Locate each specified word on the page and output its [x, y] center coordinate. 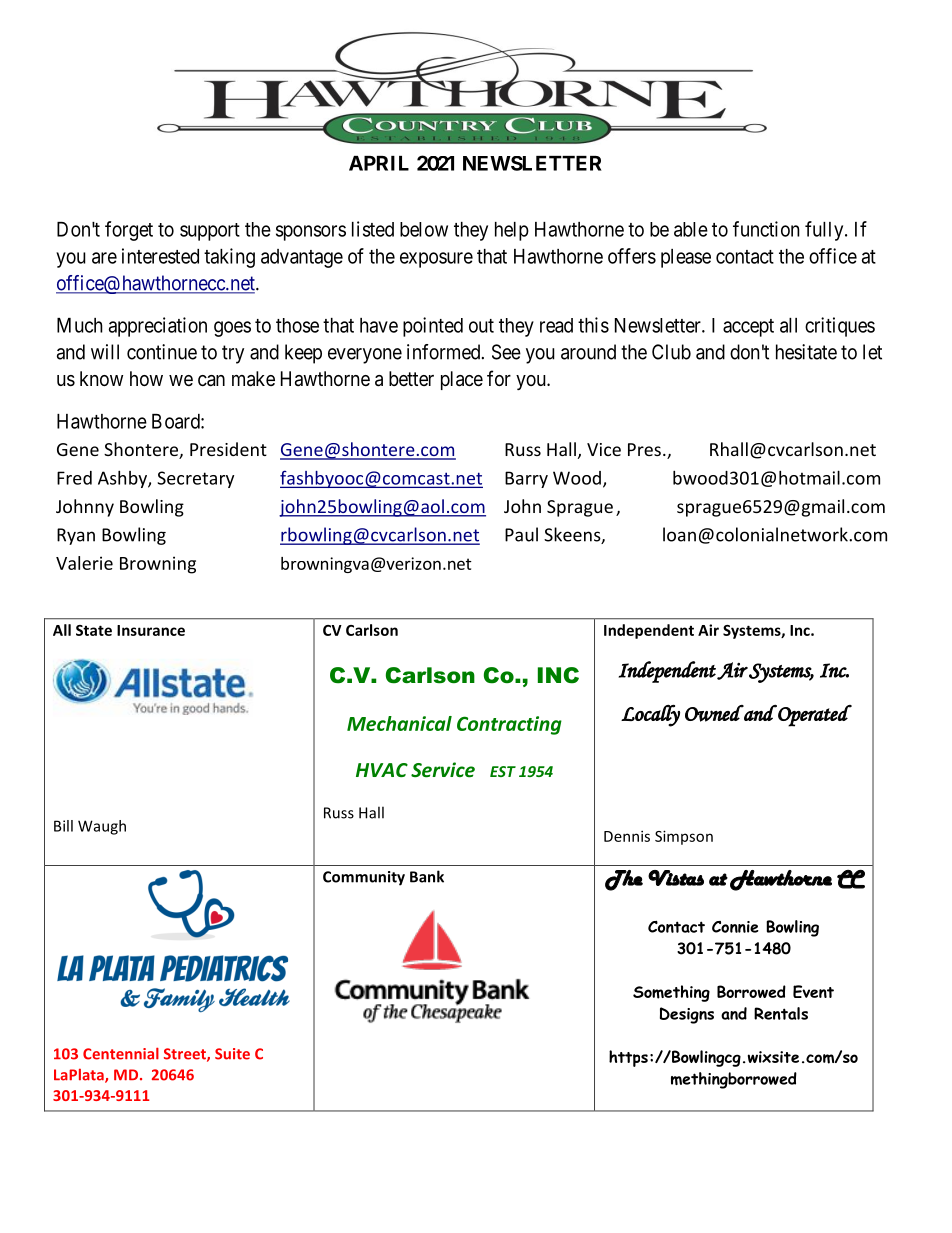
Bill [63, 826]
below [424, 229]
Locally [650, 716]
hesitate [806, 352]
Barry [526, 479]
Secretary [195, 479]
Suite [232, 1054]
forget [129, 231]
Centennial [121, 1053]
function [766, 229]
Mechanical [399, 723]
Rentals [781, 1013]
